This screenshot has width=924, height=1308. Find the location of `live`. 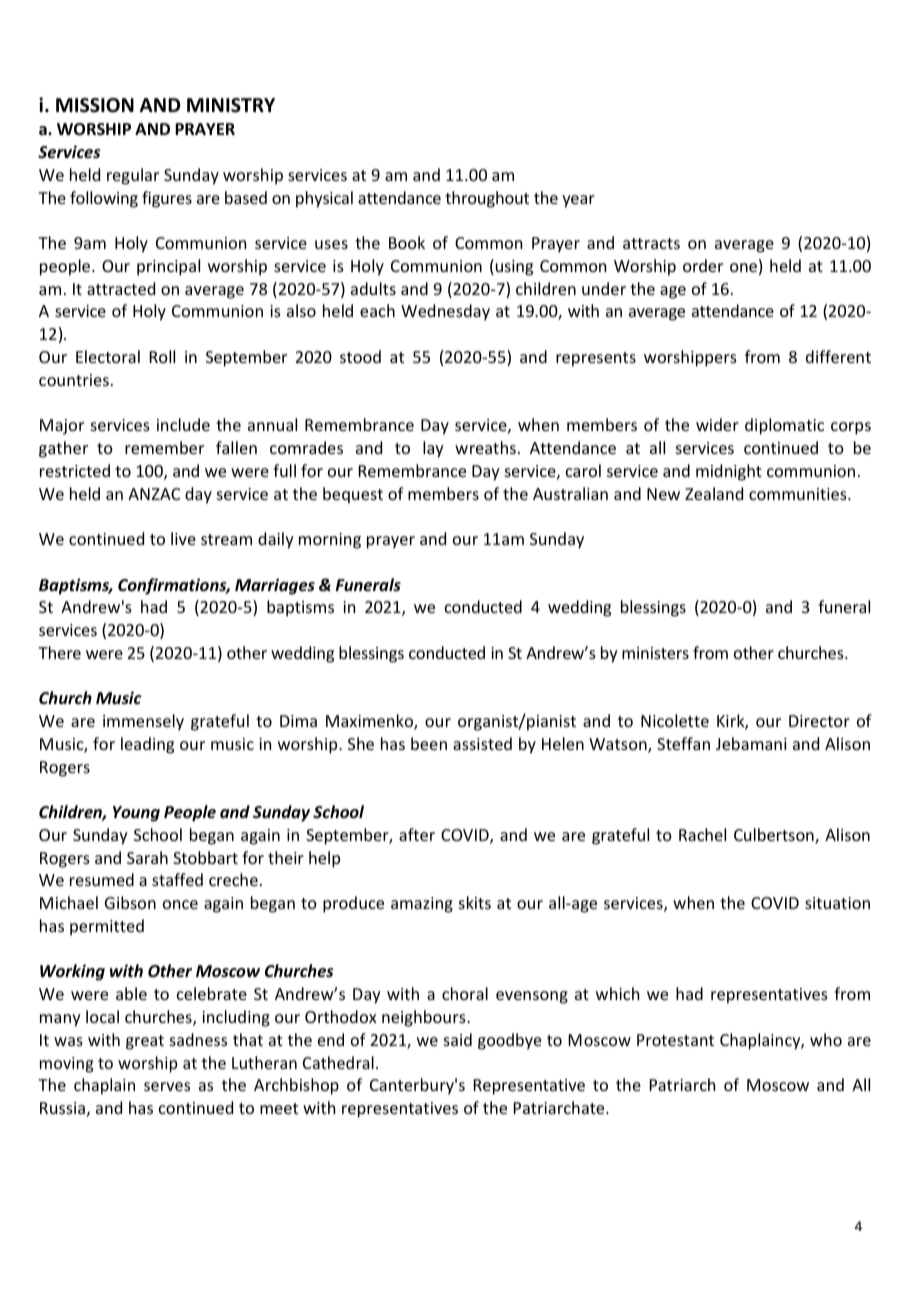

live is located at coordinates (183, 538).
